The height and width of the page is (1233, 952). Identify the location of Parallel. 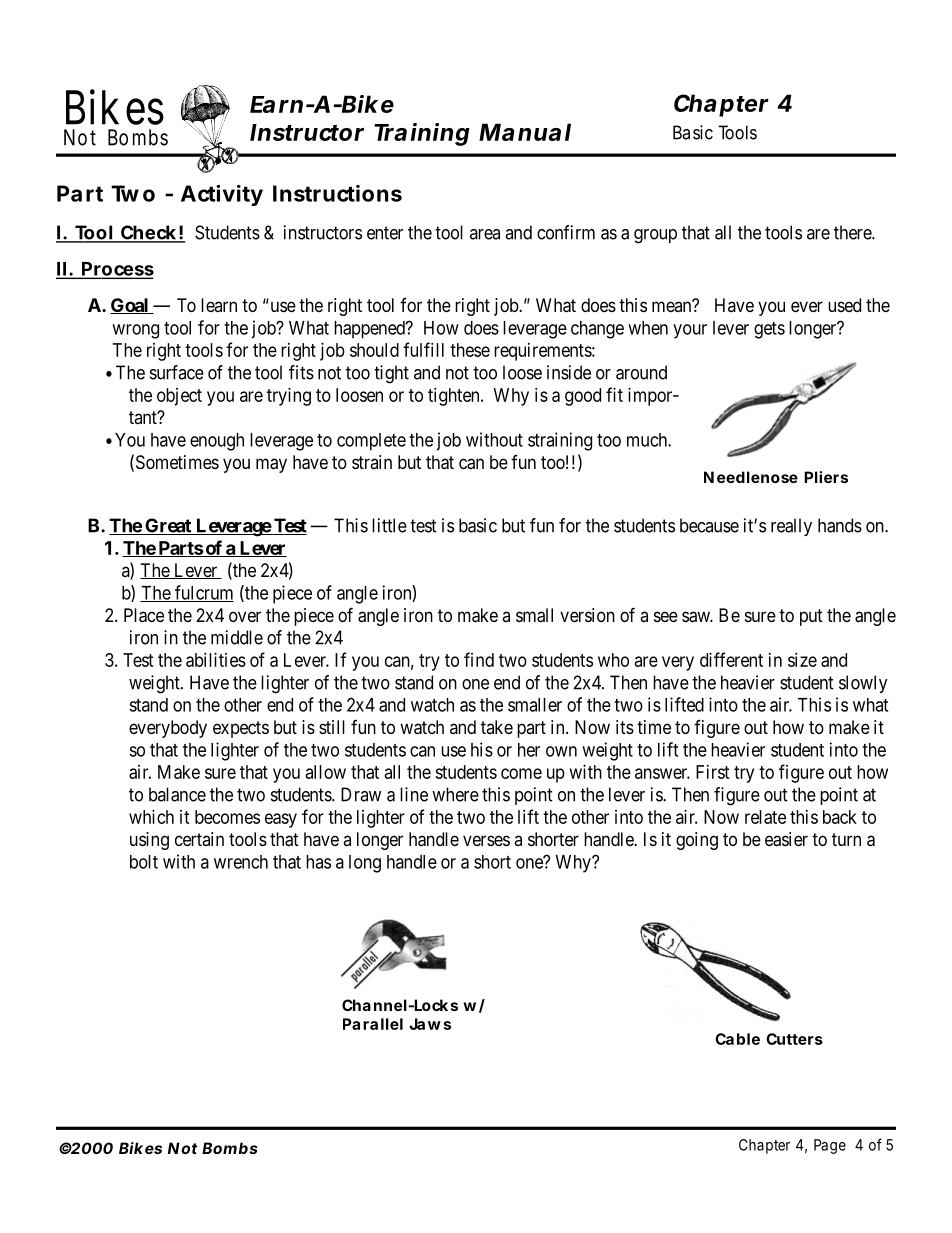
(373, 1024).
